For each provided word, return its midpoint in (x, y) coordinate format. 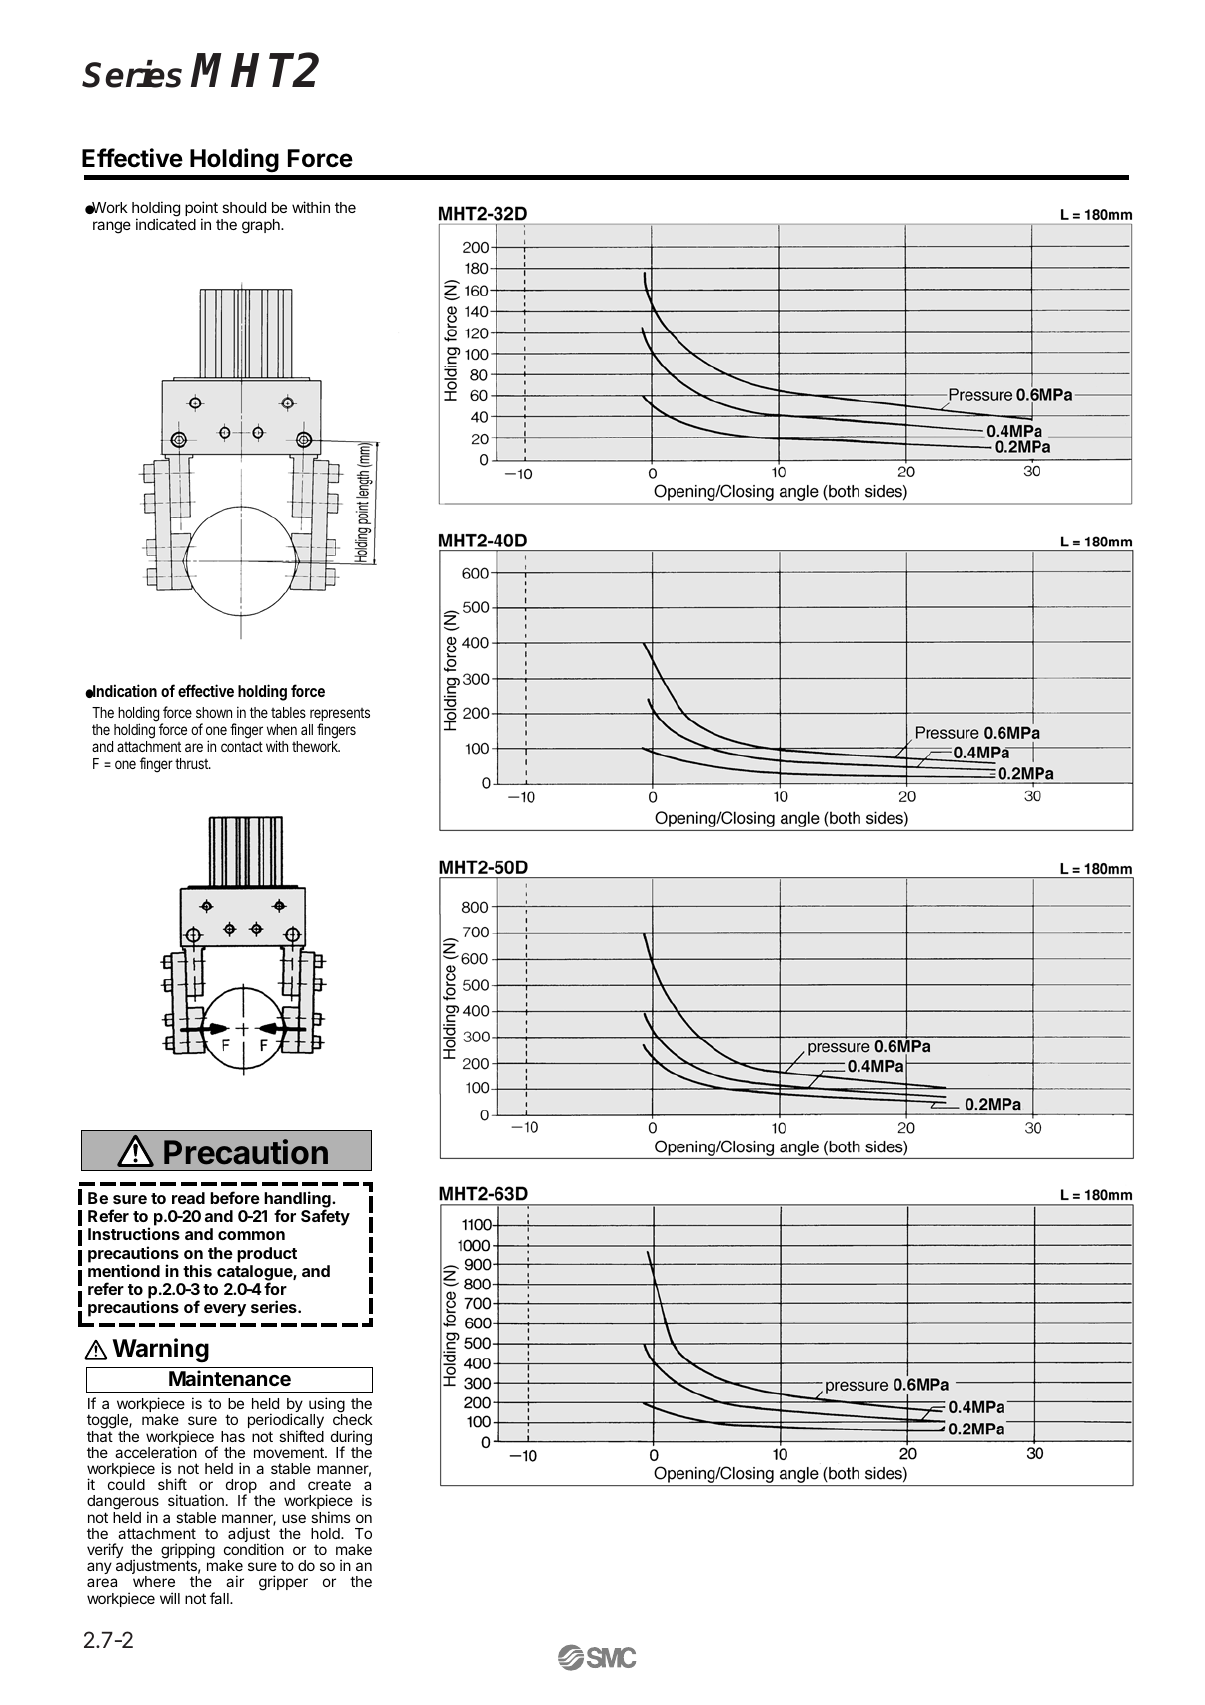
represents (340, 716)
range (112, 227)
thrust (192, 763)
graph (262, 226)
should (244, 207)
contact (242, 746)
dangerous (123, 1504)
